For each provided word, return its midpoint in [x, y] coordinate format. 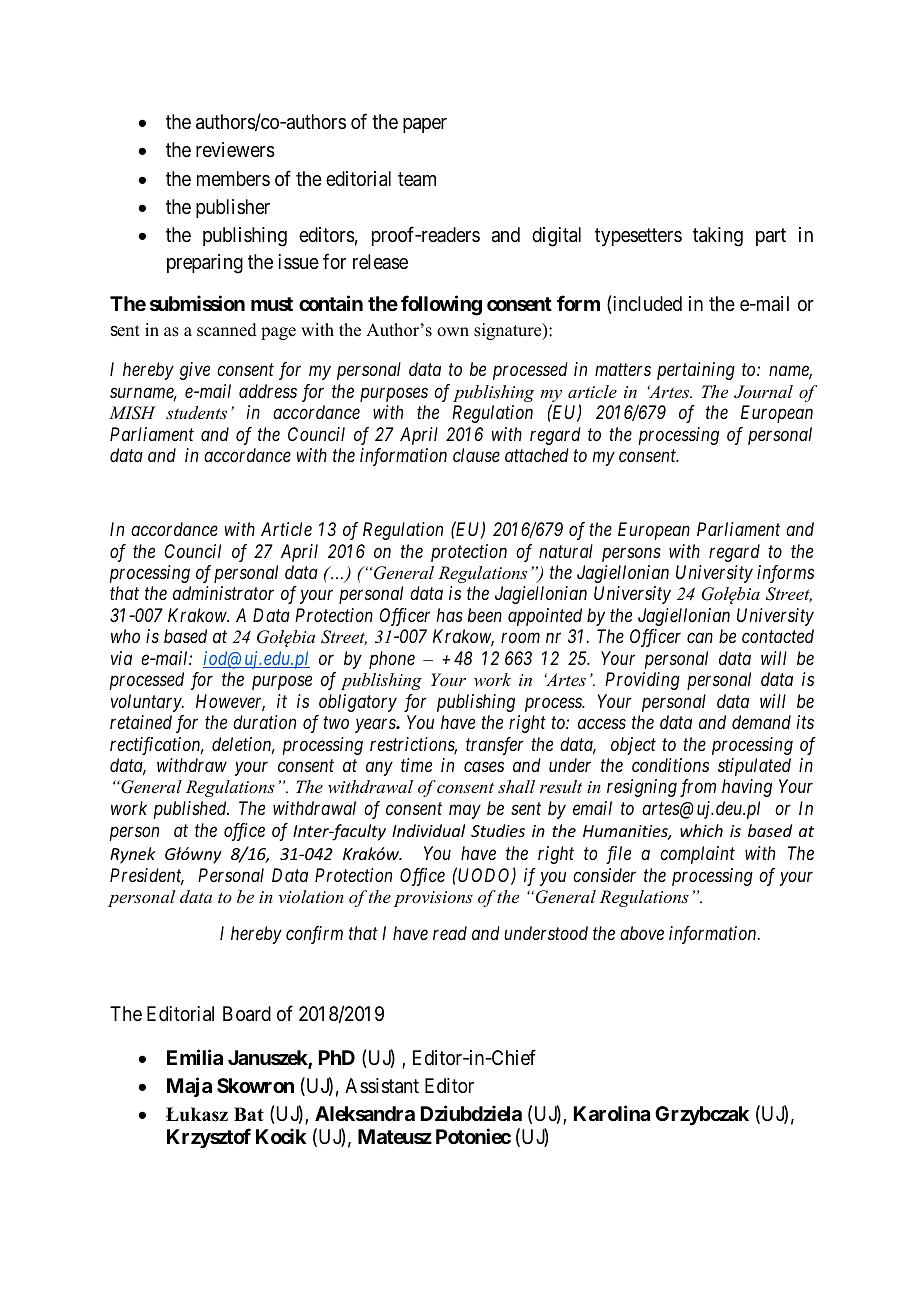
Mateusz [395, 1136]
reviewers [235, 150]
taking [718, 237]
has [450, 615]
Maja [189, 1087]
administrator [223, 593]
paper [425, 125]
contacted [778, 636]
